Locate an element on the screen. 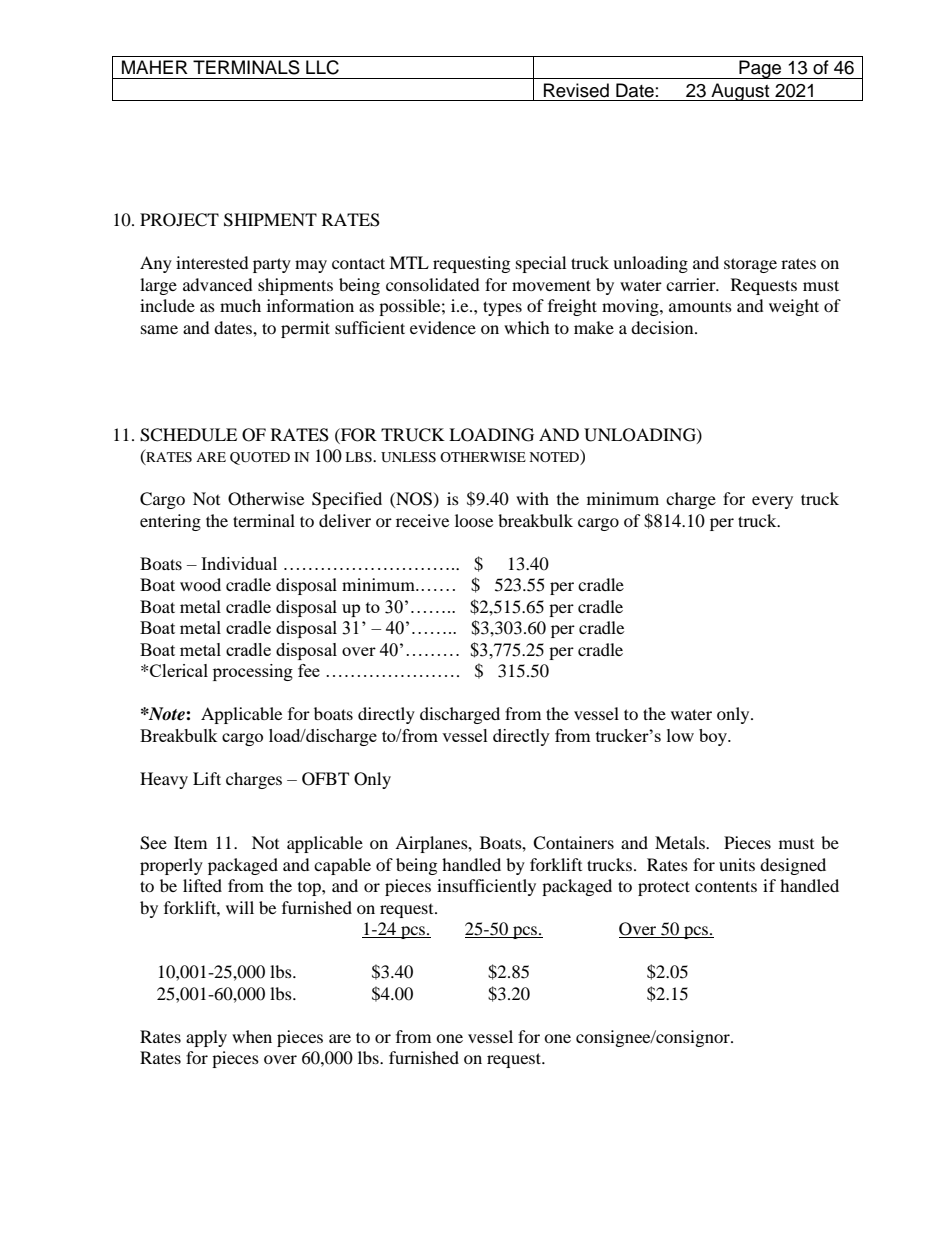 This screenshot has width=952, height=1233. processing is located at coordinates (253, 672).
